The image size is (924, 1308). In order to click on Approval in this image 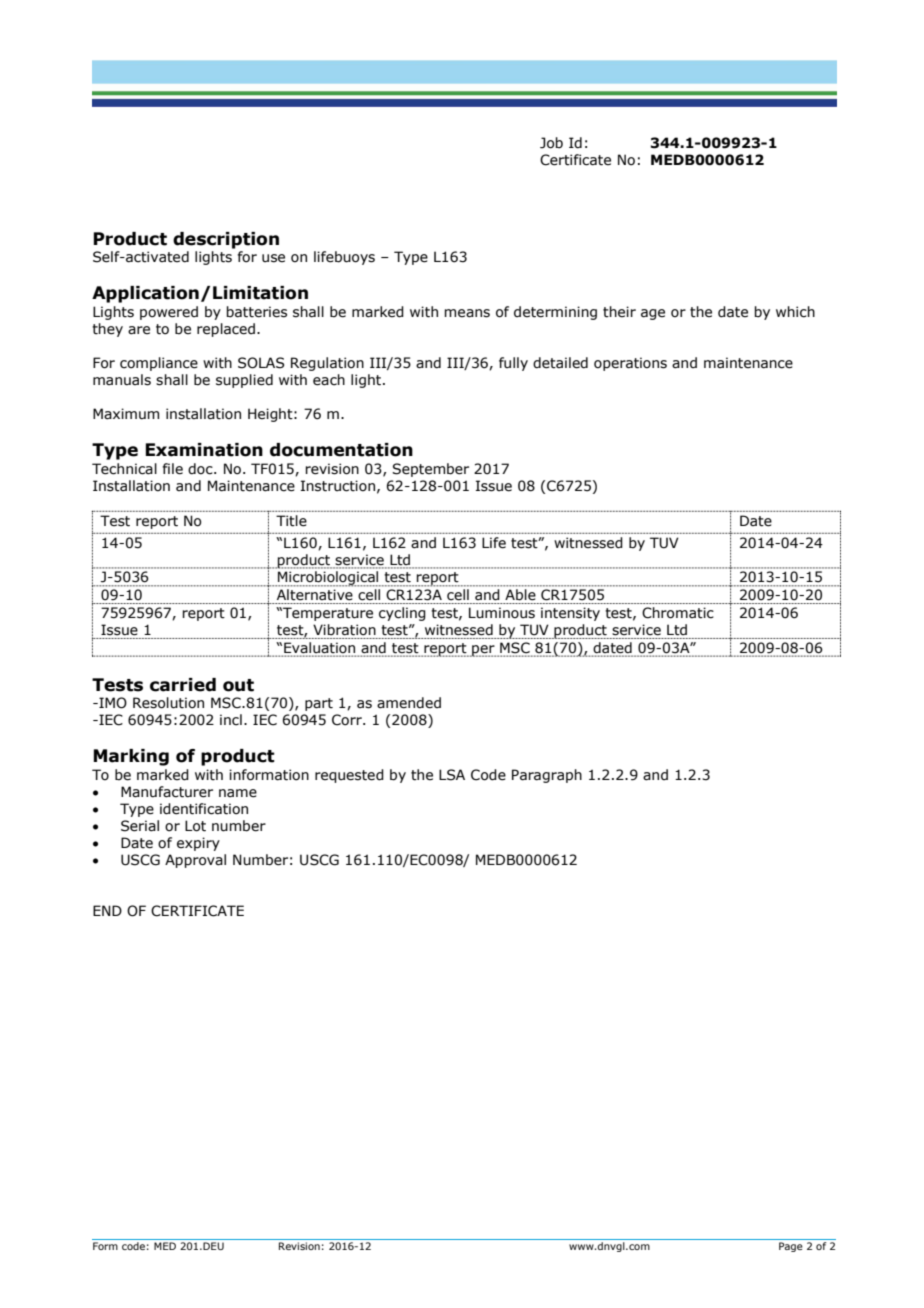, I will do `click(195, 861)`.
